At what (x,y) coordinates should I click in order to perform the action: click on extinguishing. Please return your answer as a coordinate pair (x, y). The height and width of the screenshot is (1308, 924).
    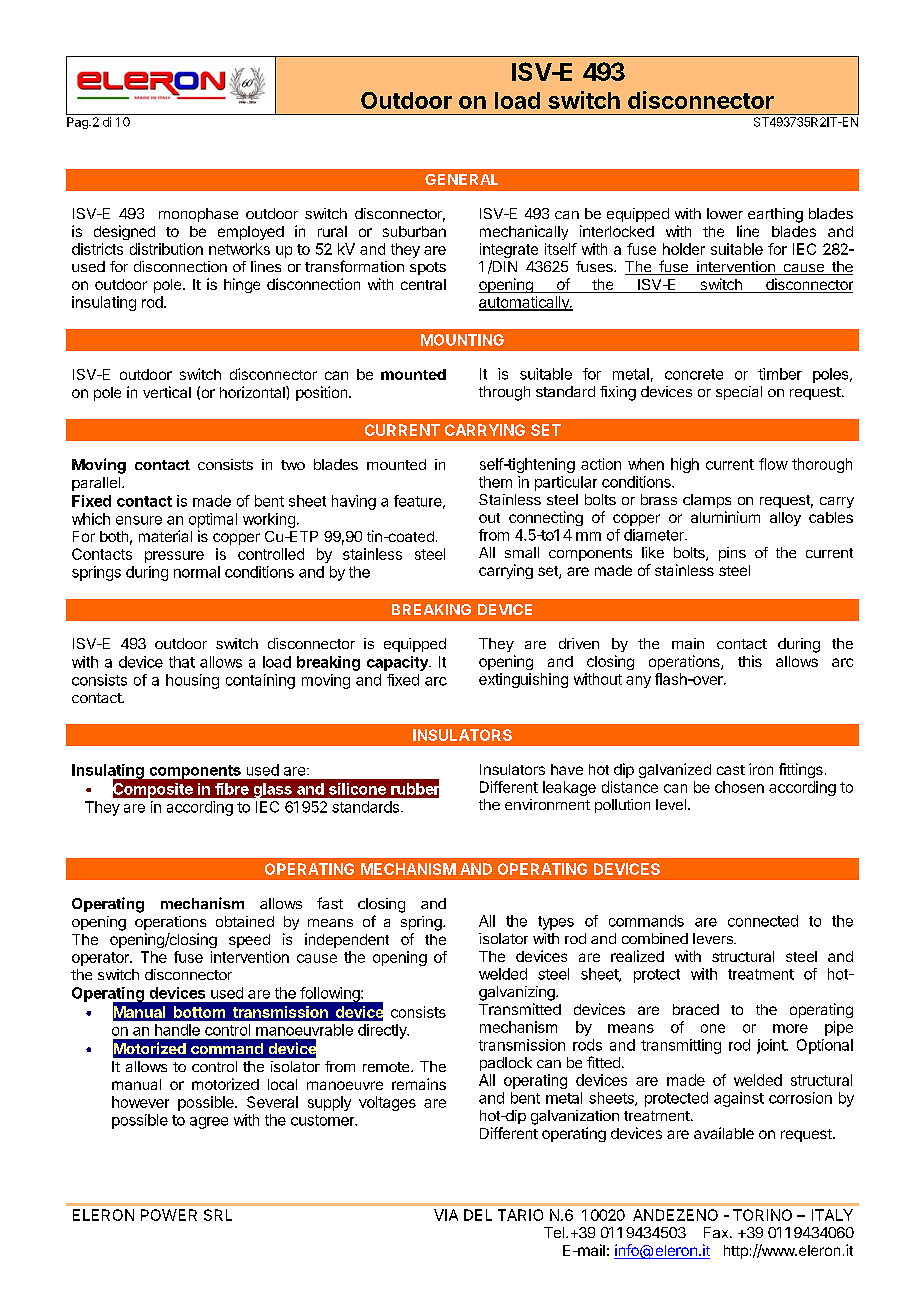
    Looking at the image, I should click on (523, 680).
